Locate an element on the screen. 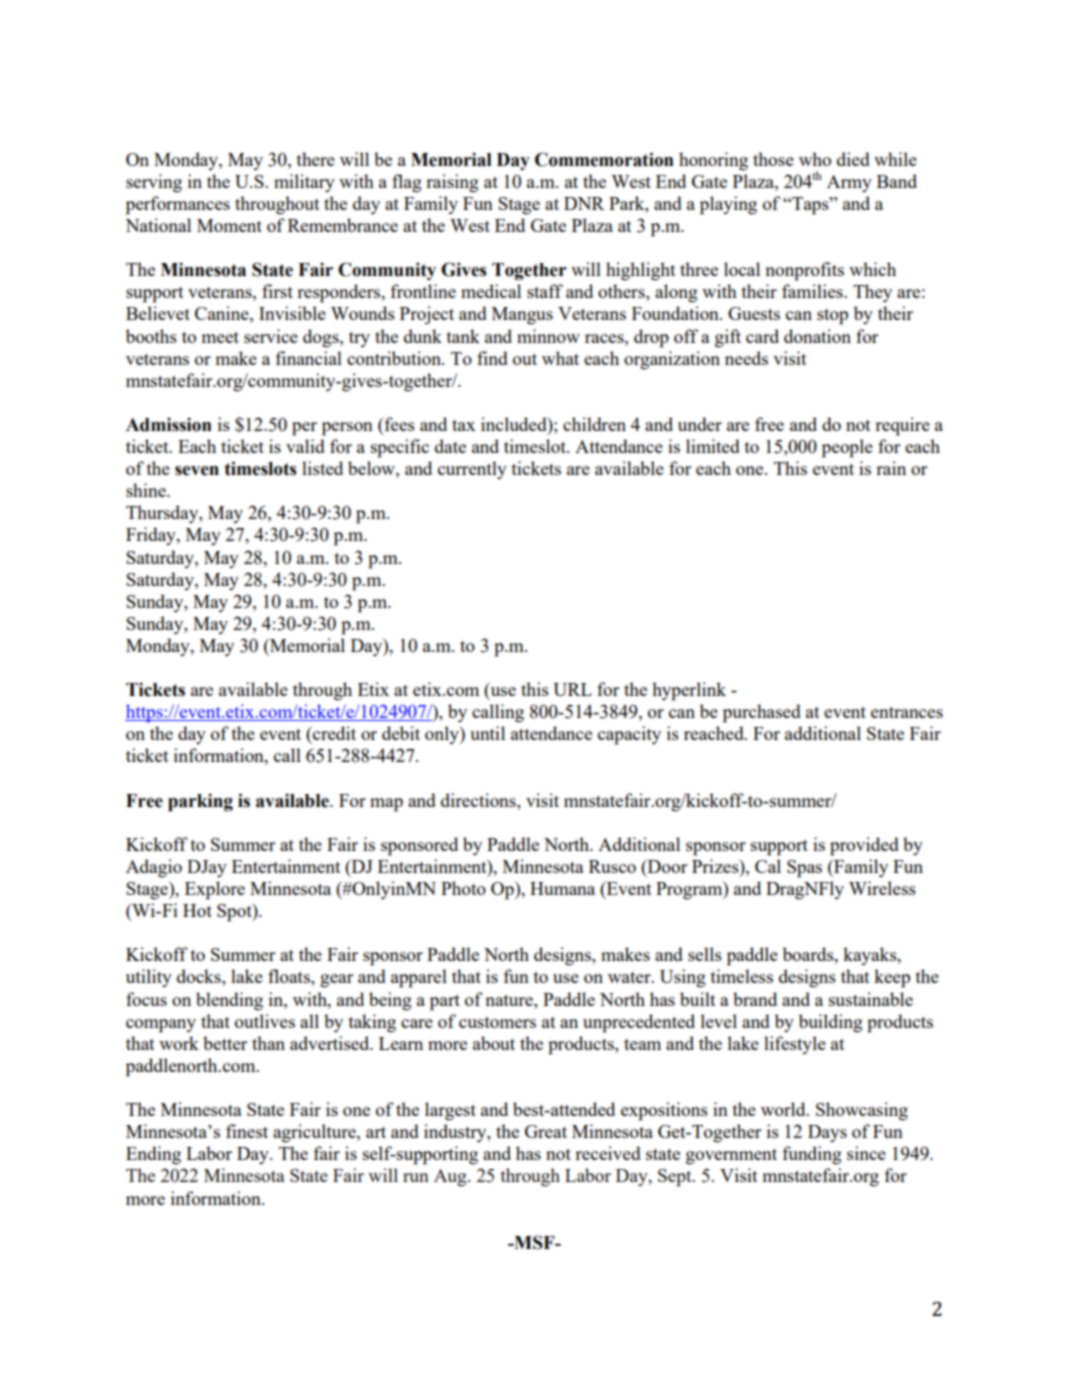 This screenshot has width=1069, height=1384. Taps is located at coordinates (810, 206).
